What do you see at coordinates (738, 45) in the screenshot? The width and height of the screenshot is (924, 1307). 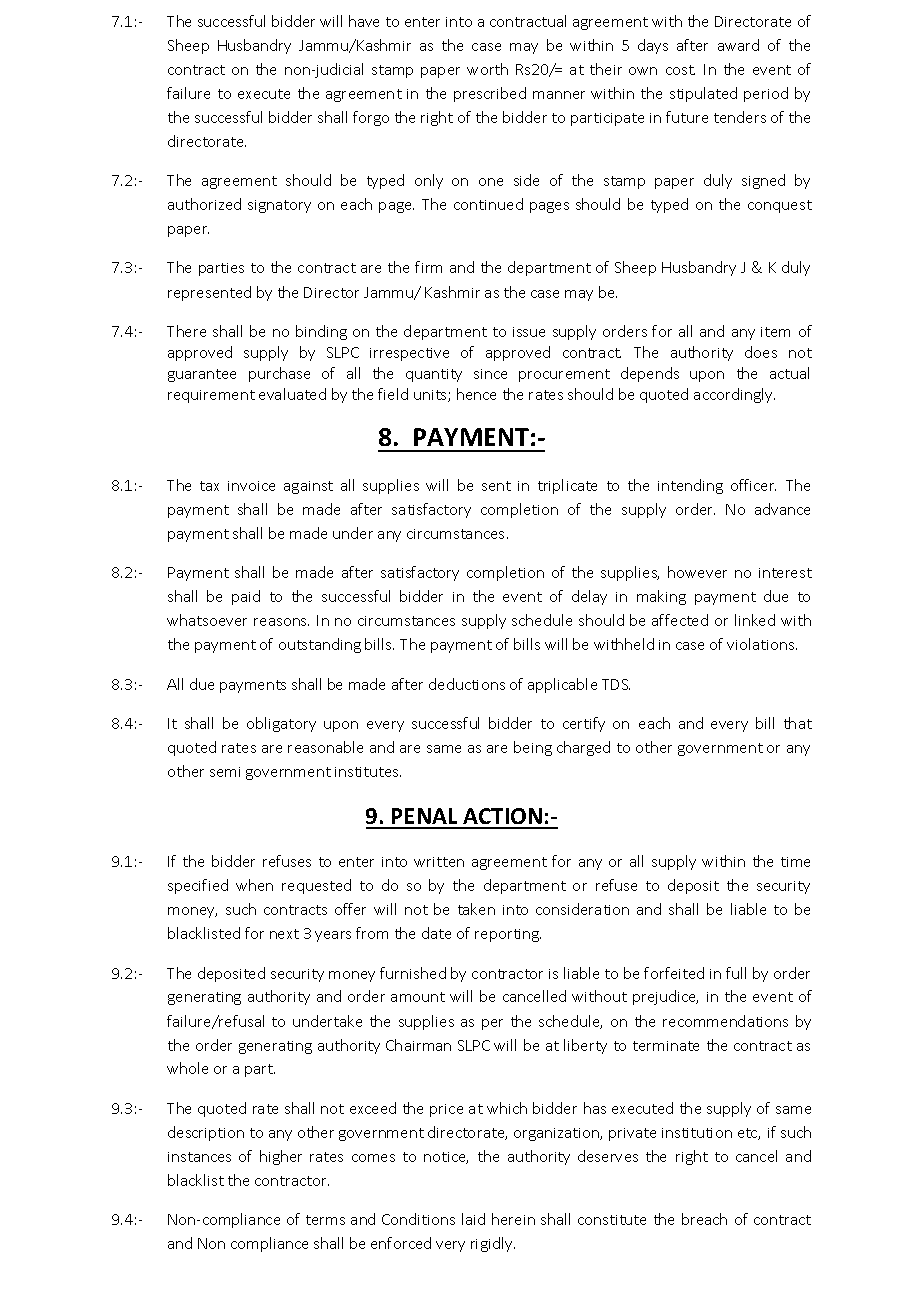 I see `award` at bounding box center [738, 45].
